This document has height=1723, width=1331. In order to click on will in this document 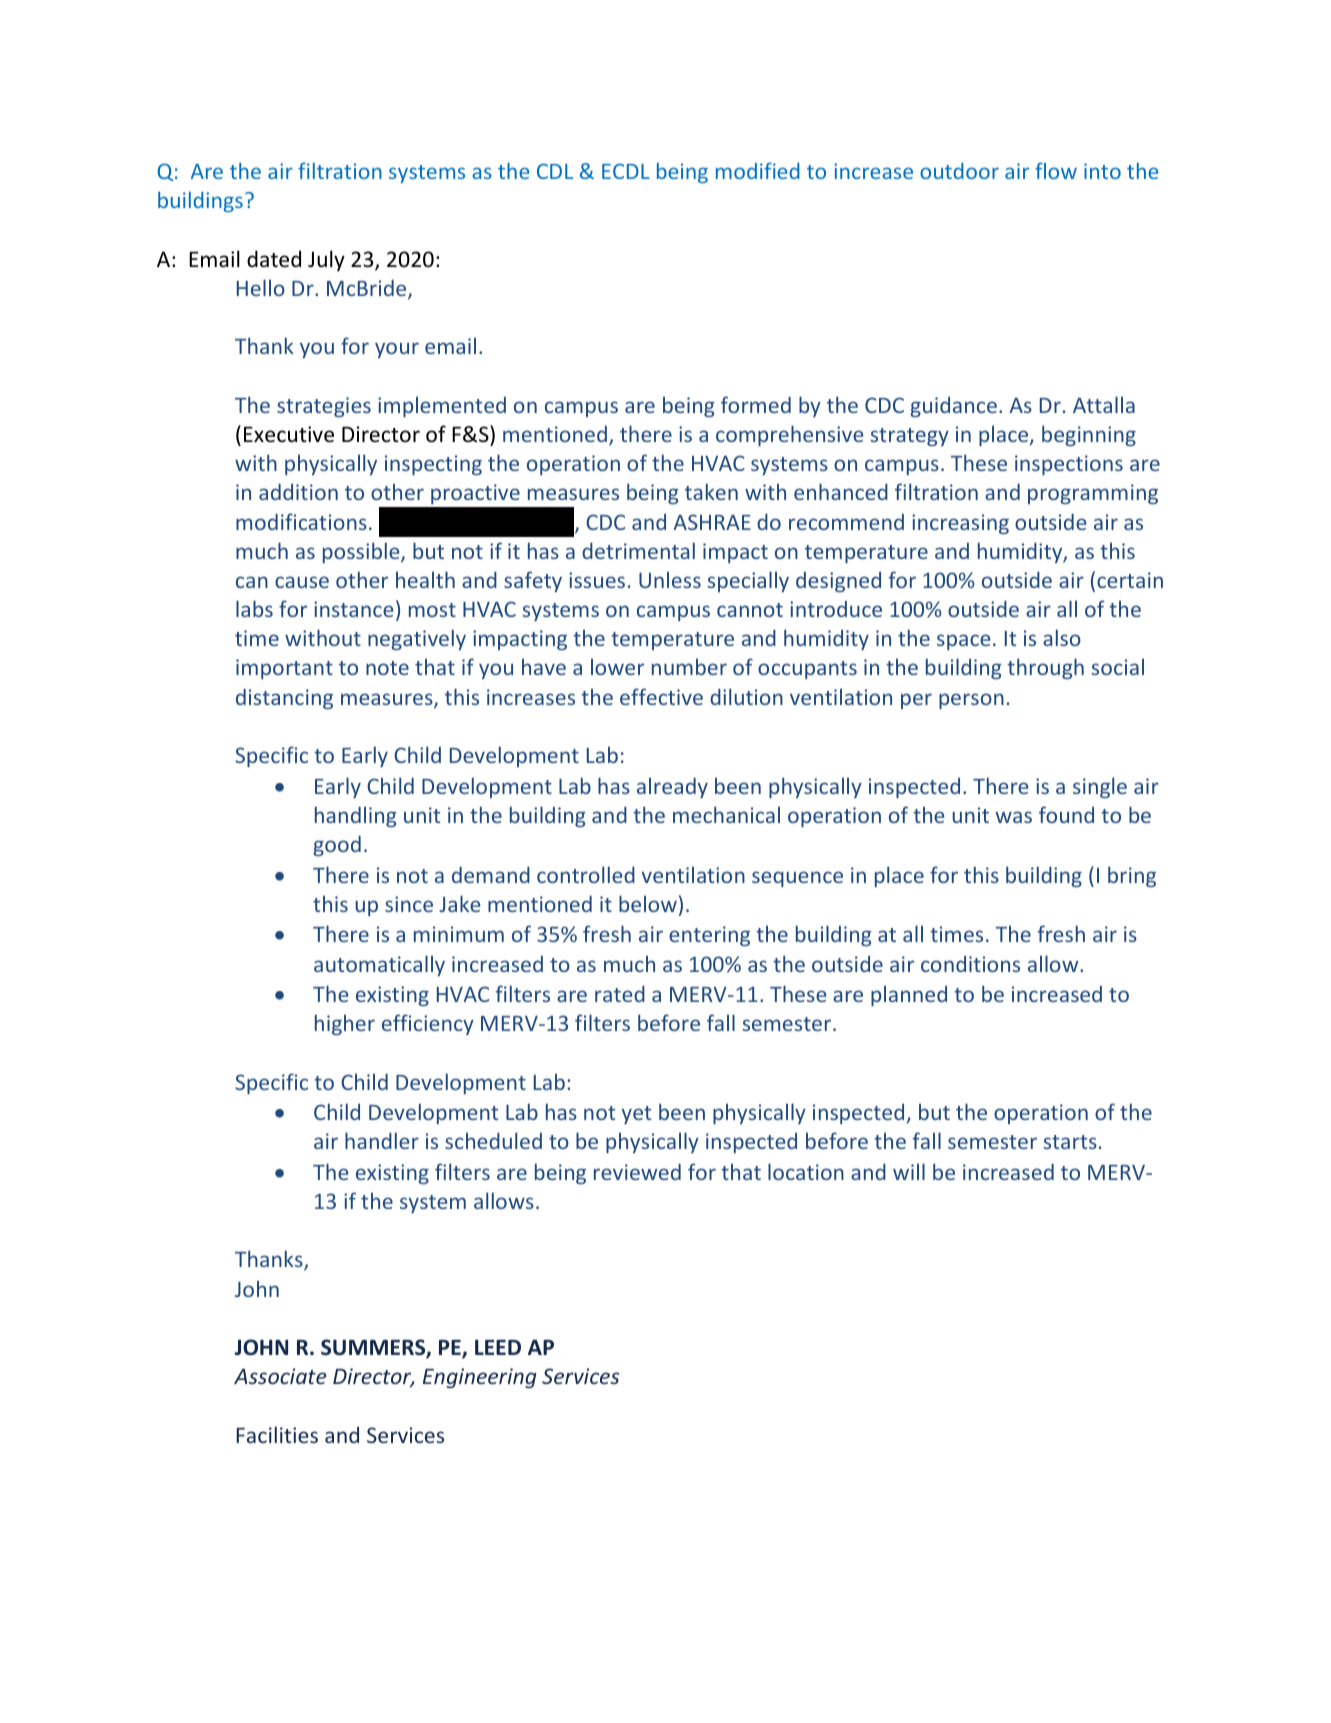, I will do `click(909, 1171)`.
